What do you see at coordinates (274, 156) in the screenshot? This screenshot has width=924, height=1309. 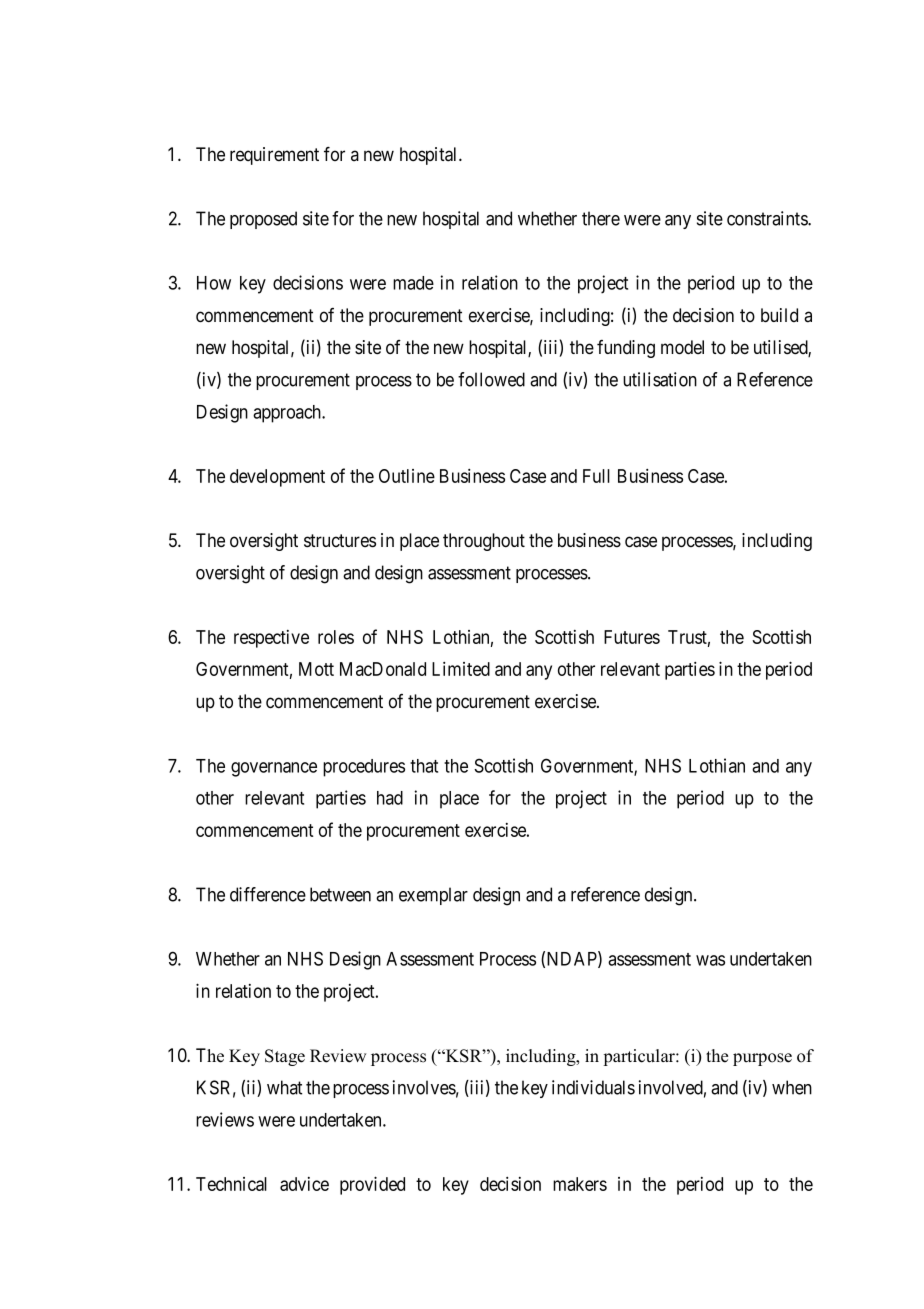 I see `requirement` at bounding box center [274, 156].
